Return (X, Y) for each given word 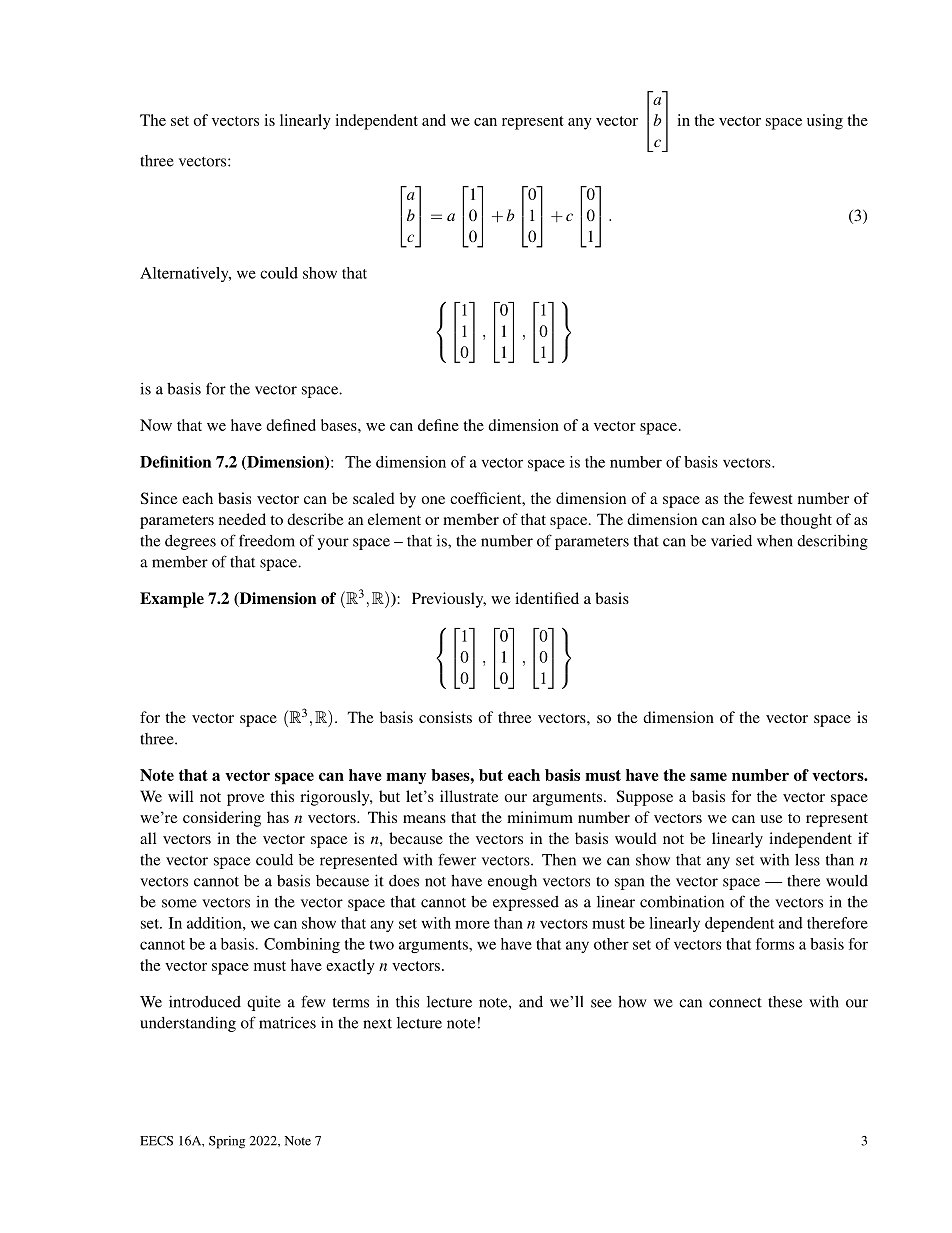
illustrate (469, 796)
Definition (175, 461)
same (708, 776)
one (433, 500)
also (742, 519)
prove (245, 800)
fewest (771, 498)
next (377, 1024)
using (825, 122)
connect (735, 1003)
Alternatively (185, 274)
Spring (227, 1142)
